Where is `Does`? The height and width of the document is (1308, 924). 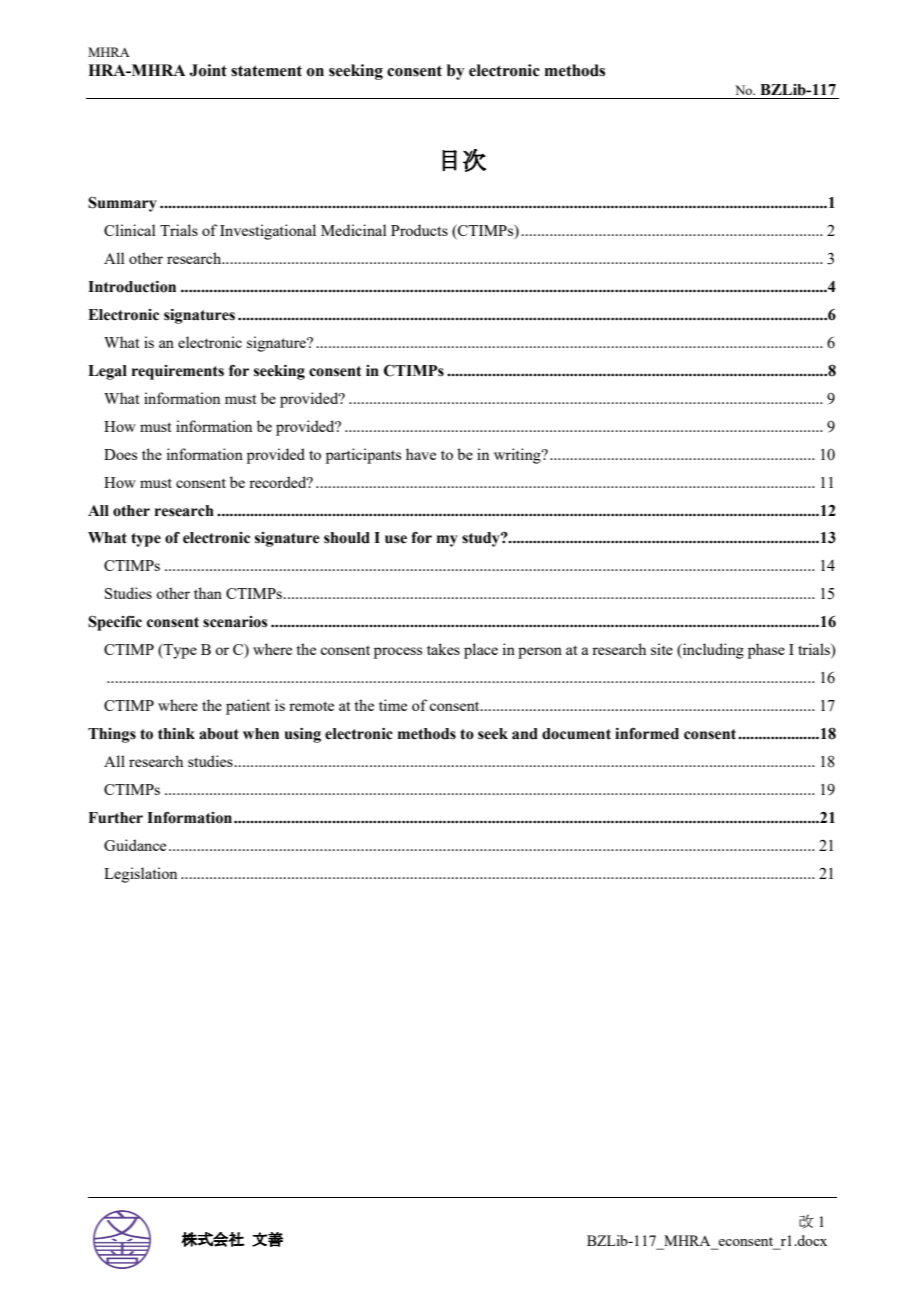 Does is located at coordinates (120, 454).
